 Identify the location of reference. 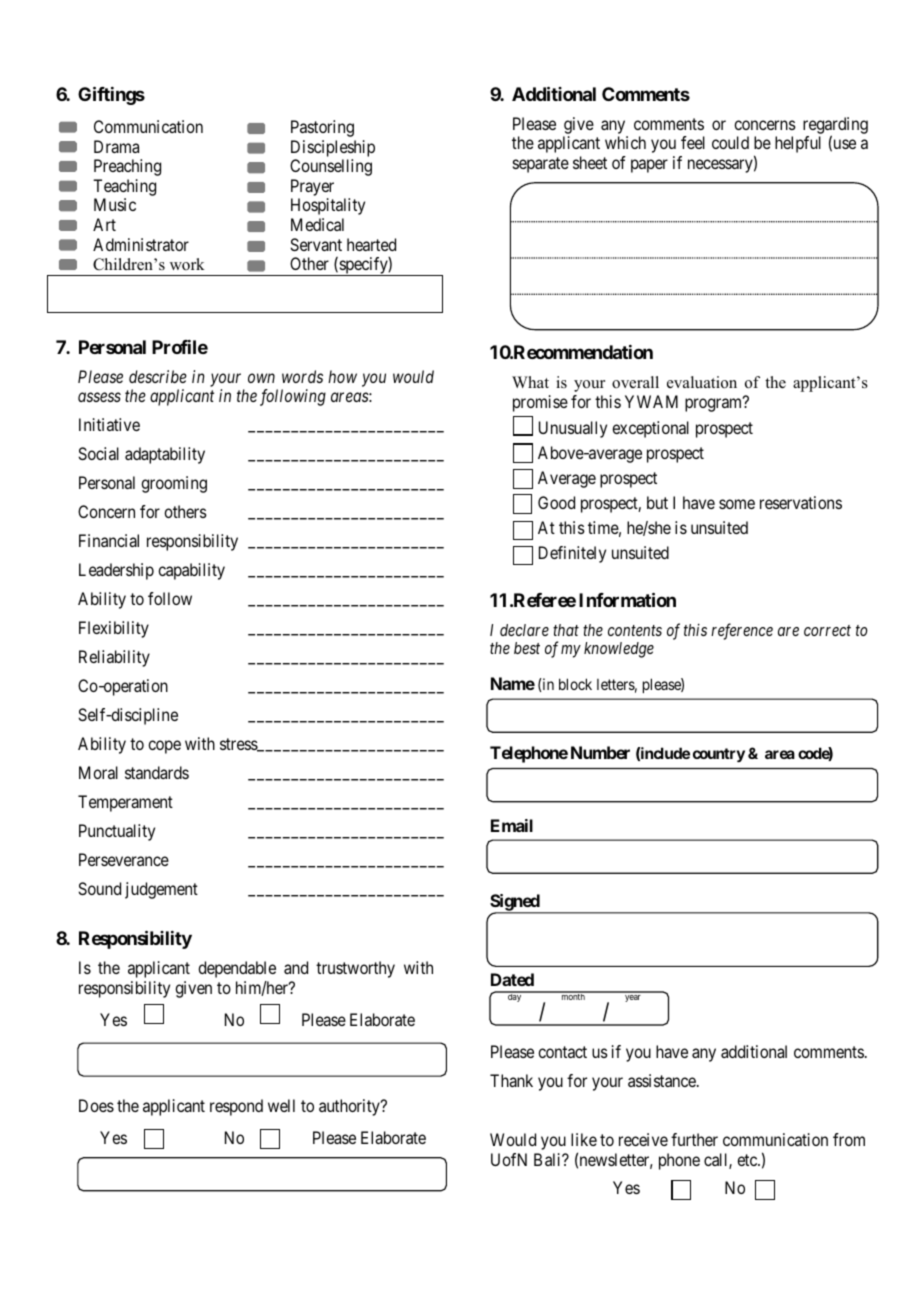
(742, 631).
